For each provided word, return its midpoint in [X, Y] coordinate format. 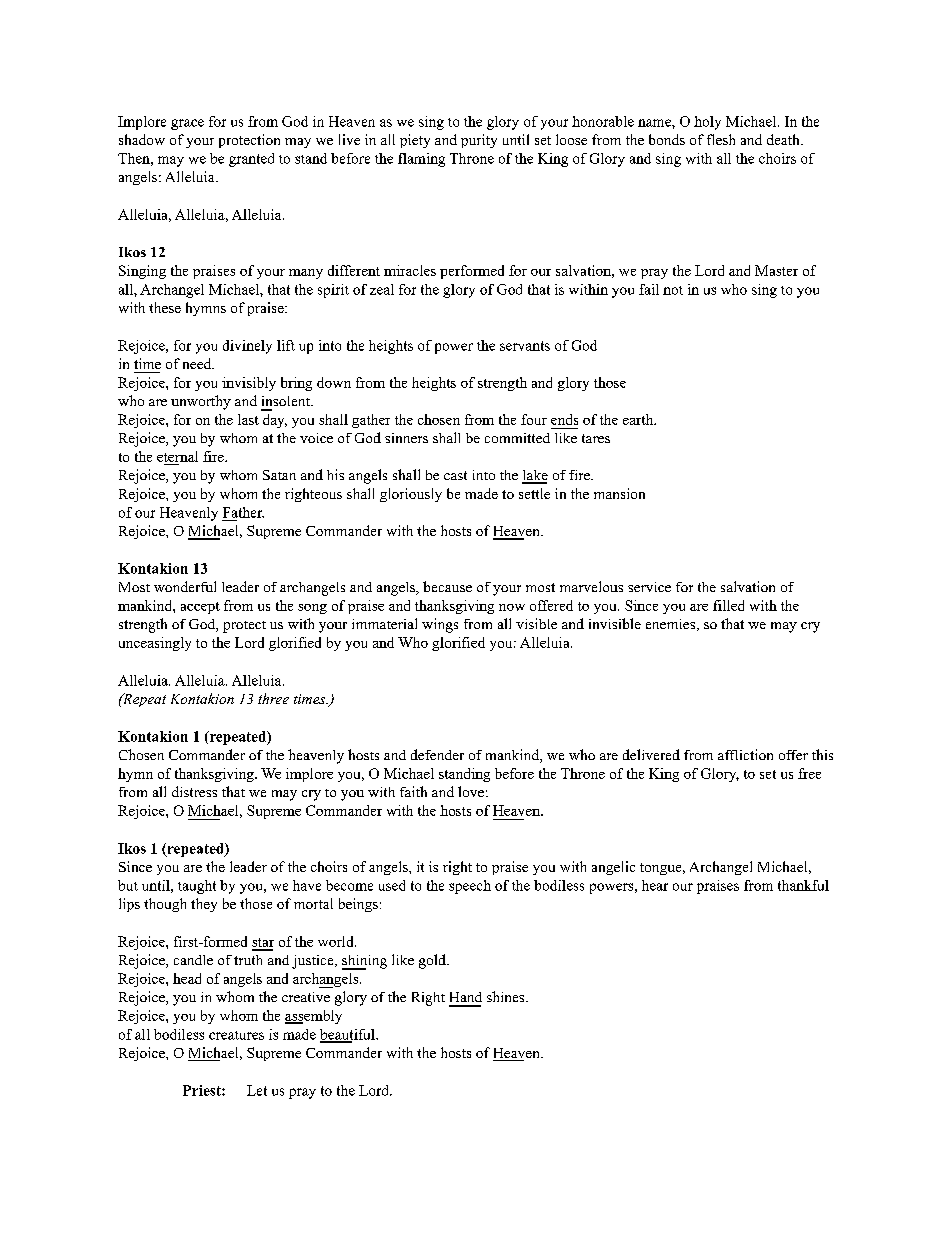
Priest [203, 1090]
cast [455, 475]
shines [507, 996]
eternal [177, 456]
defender [437, 754]
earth [639, 419]
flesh [721, 139]
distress [194, 791]
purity [479, 141]
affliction [745, 754]
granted [251, 160]
